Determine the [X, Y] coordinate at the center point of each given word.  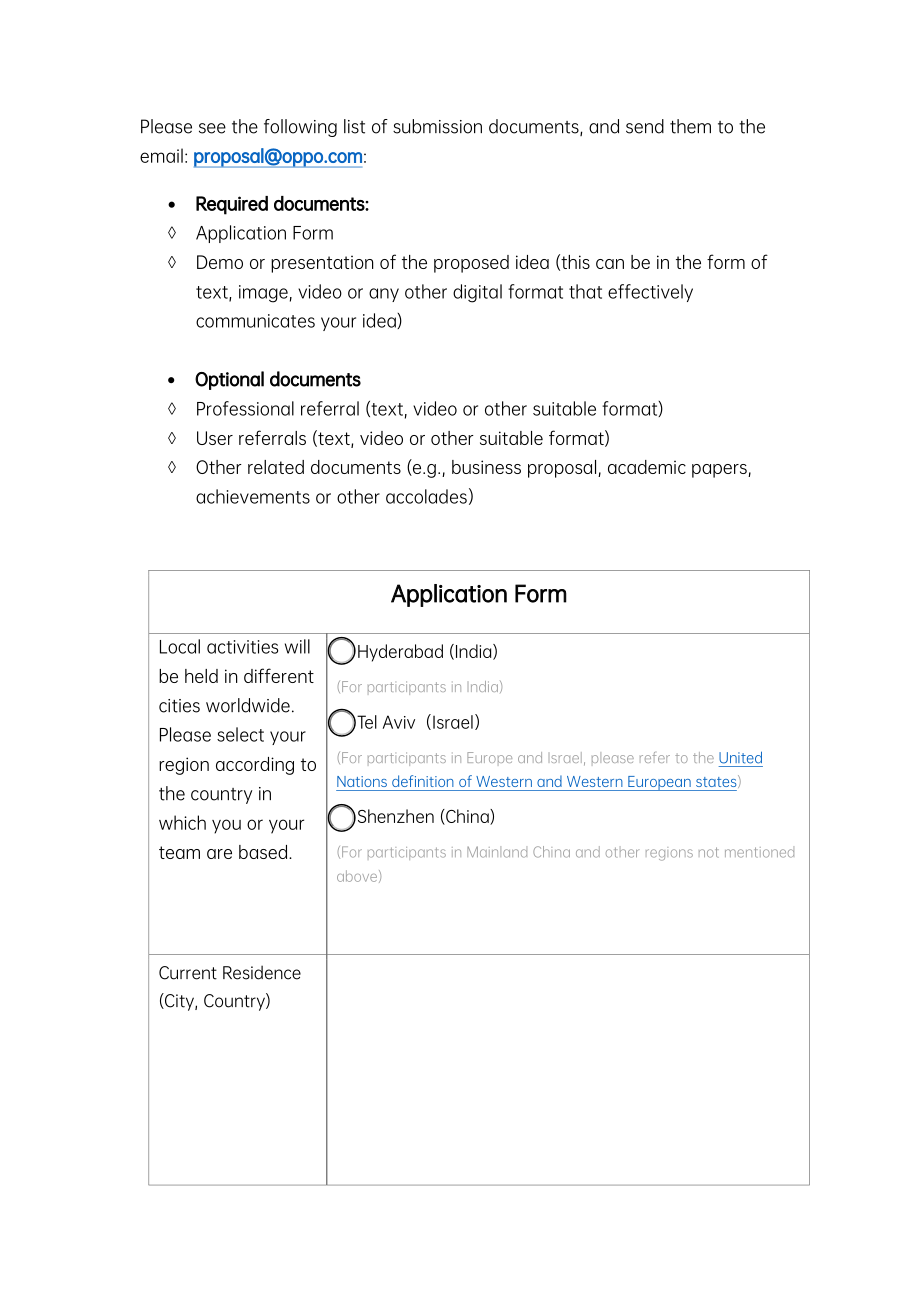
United [740, 757]
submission [437, 126]
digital [477, 293]
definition [423, 781]
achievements [253, 496]
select [240, 734]
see [212, 128]
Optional [229, 380]
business [486, 467]
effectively [650, 293]
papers [720, 471]
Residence [262, 972]
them [690, 126]
